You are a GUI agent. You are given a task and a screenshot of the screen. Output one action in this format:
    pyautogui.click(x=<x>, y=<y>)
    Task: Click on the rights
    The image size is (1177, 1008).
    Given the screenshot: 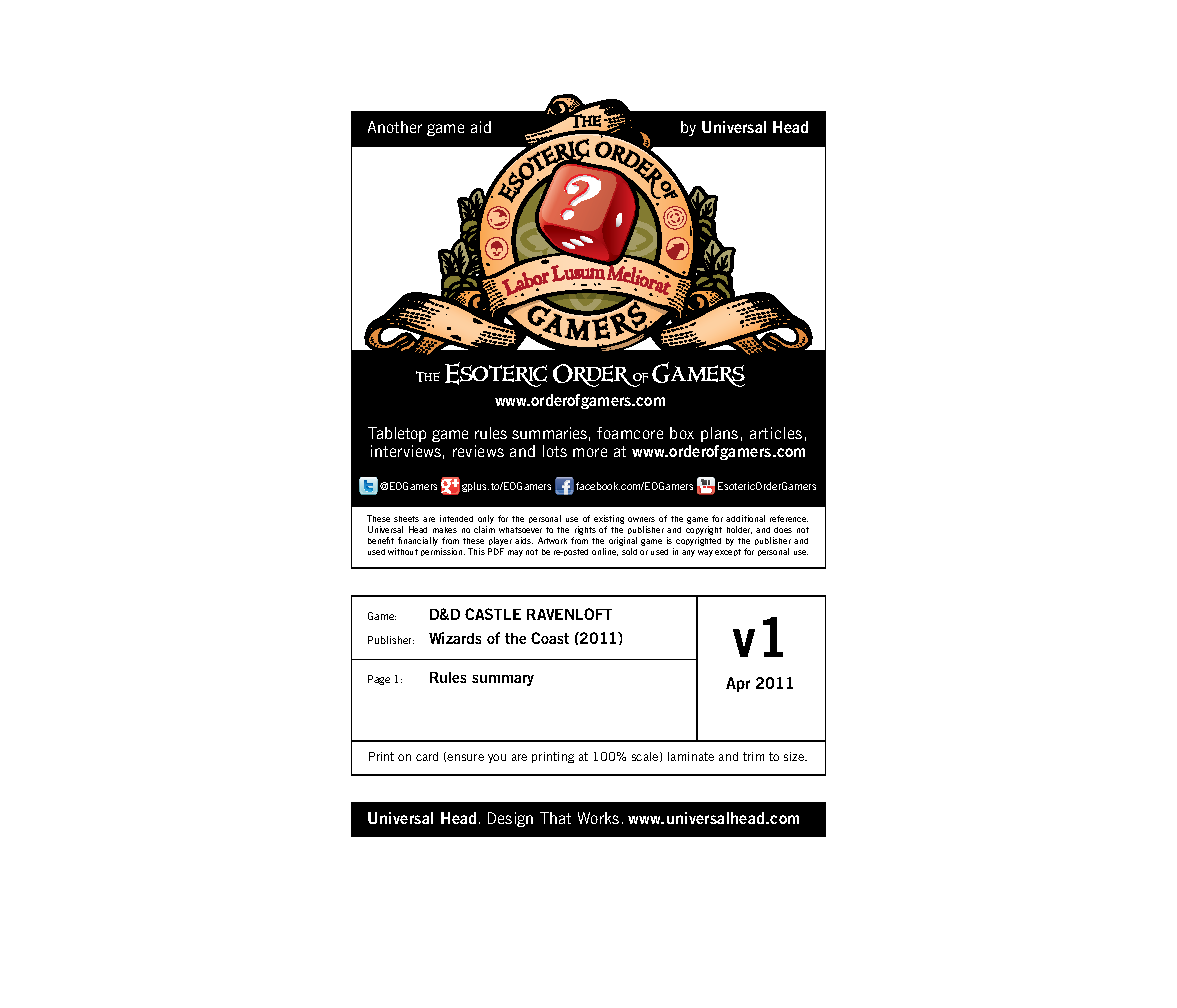 What is the action you would take?
    pyautogui.click(x=584, y=532)
